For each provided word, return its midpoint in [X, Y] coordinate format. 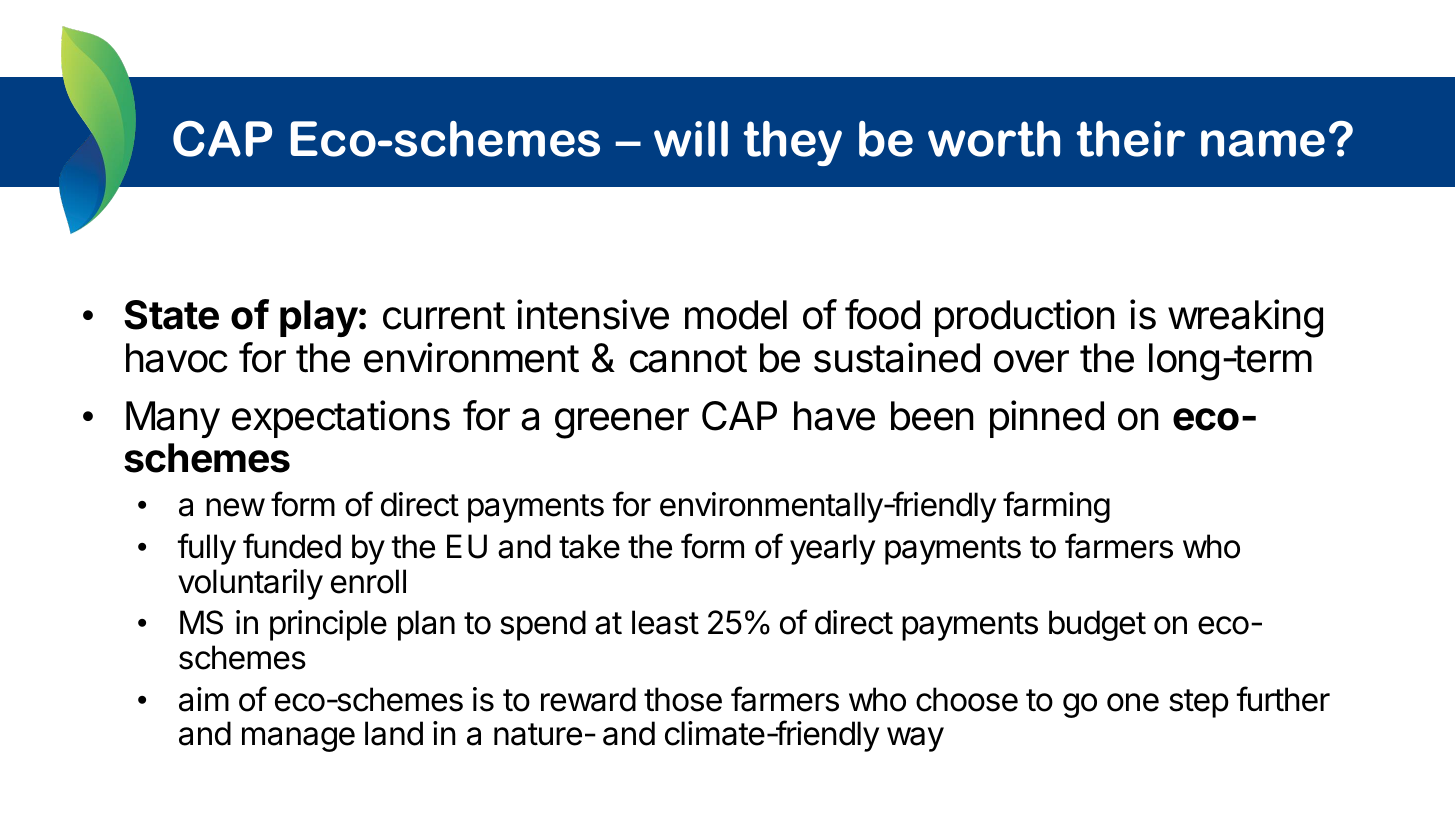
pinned [1047, 419]
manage [298, 739]
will [691, 139]
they [793, 143]
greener [622, 423]
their [1131, 139]
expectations [341, 419]
